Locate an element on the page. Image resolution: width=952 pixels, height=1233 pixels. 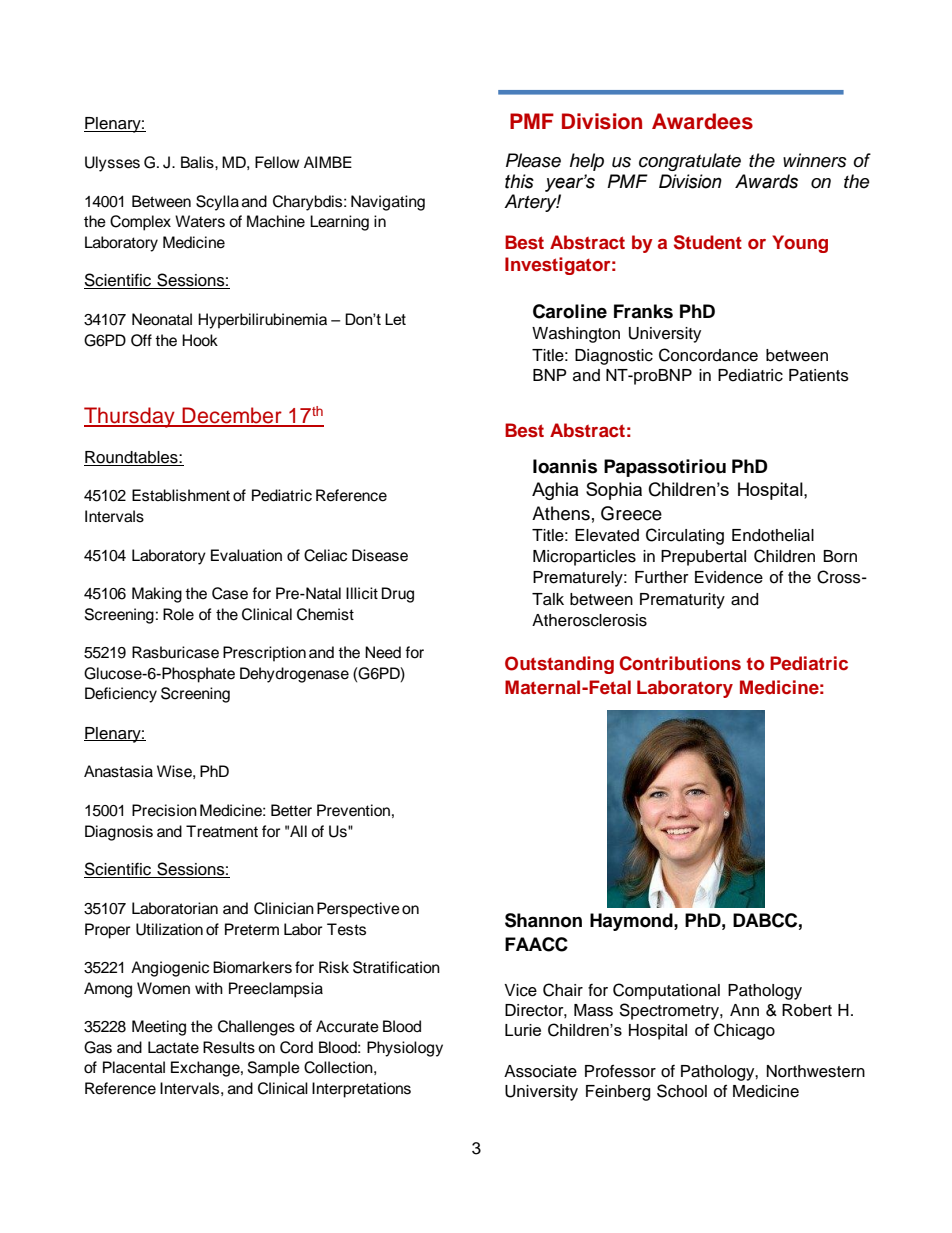
Scylla is located at coordinates (217, 203).
